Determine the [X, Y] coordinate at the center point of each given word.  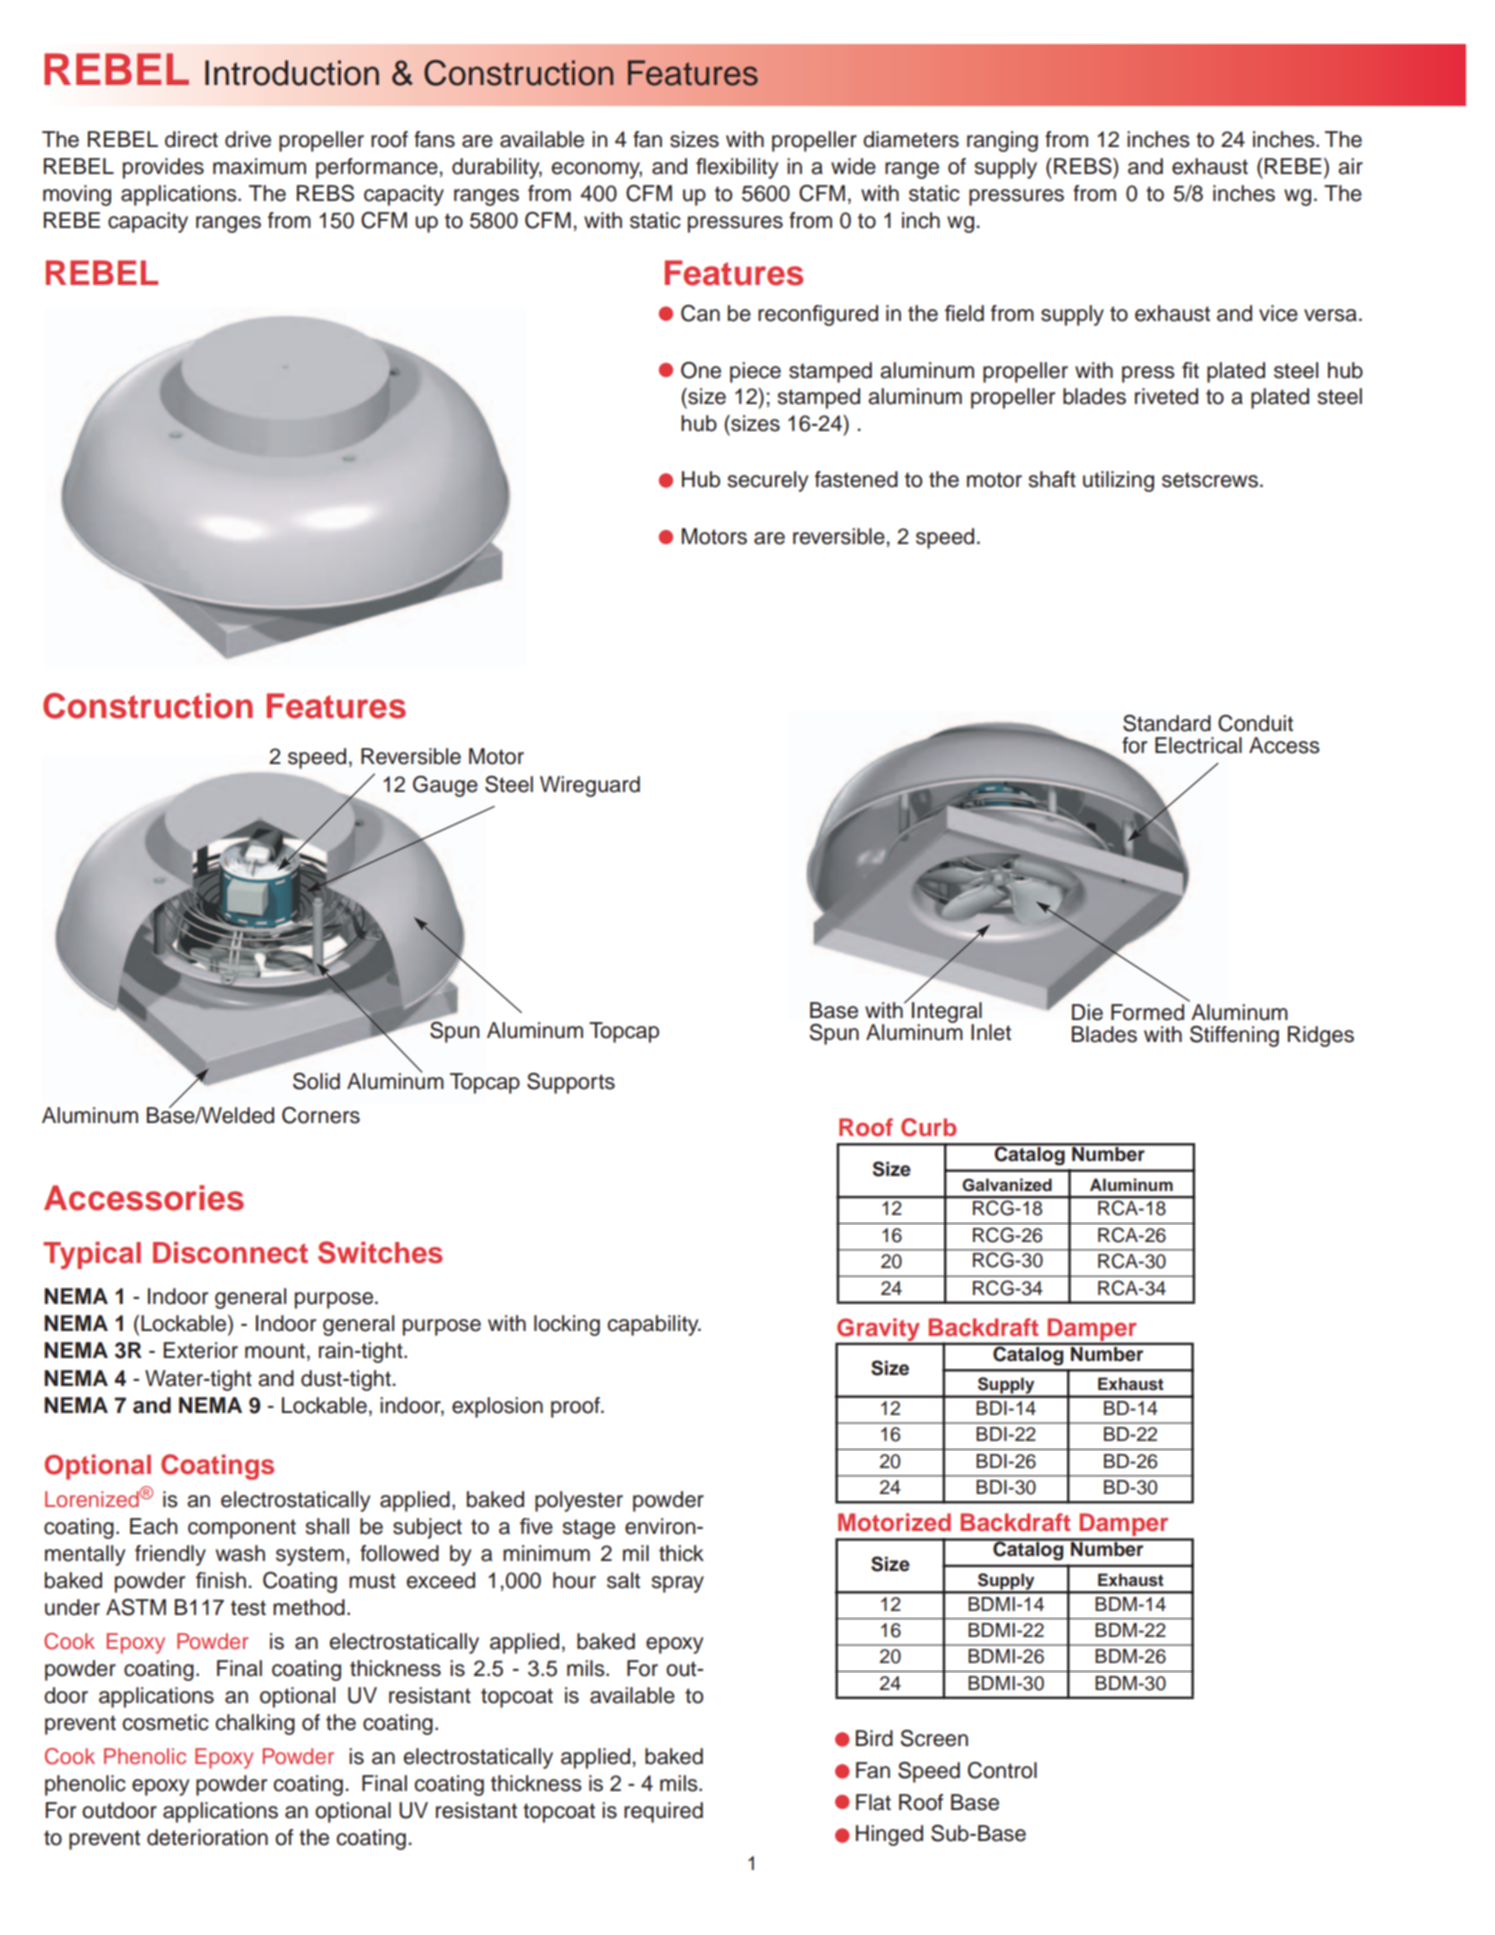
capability [654, 1325]
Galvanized [1007, 1185]
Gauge [445, 786]
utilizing [1118, 481]
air [1350, 166]
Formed [1147, 1012]
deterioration [207, 1837]
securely [768, 481]
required [663, 1812]
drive [248, 139]
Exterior [200, 1350]
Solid [316, 1081]
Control [1002, 1770]
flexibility [737, 168]
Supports [571, 1083]
